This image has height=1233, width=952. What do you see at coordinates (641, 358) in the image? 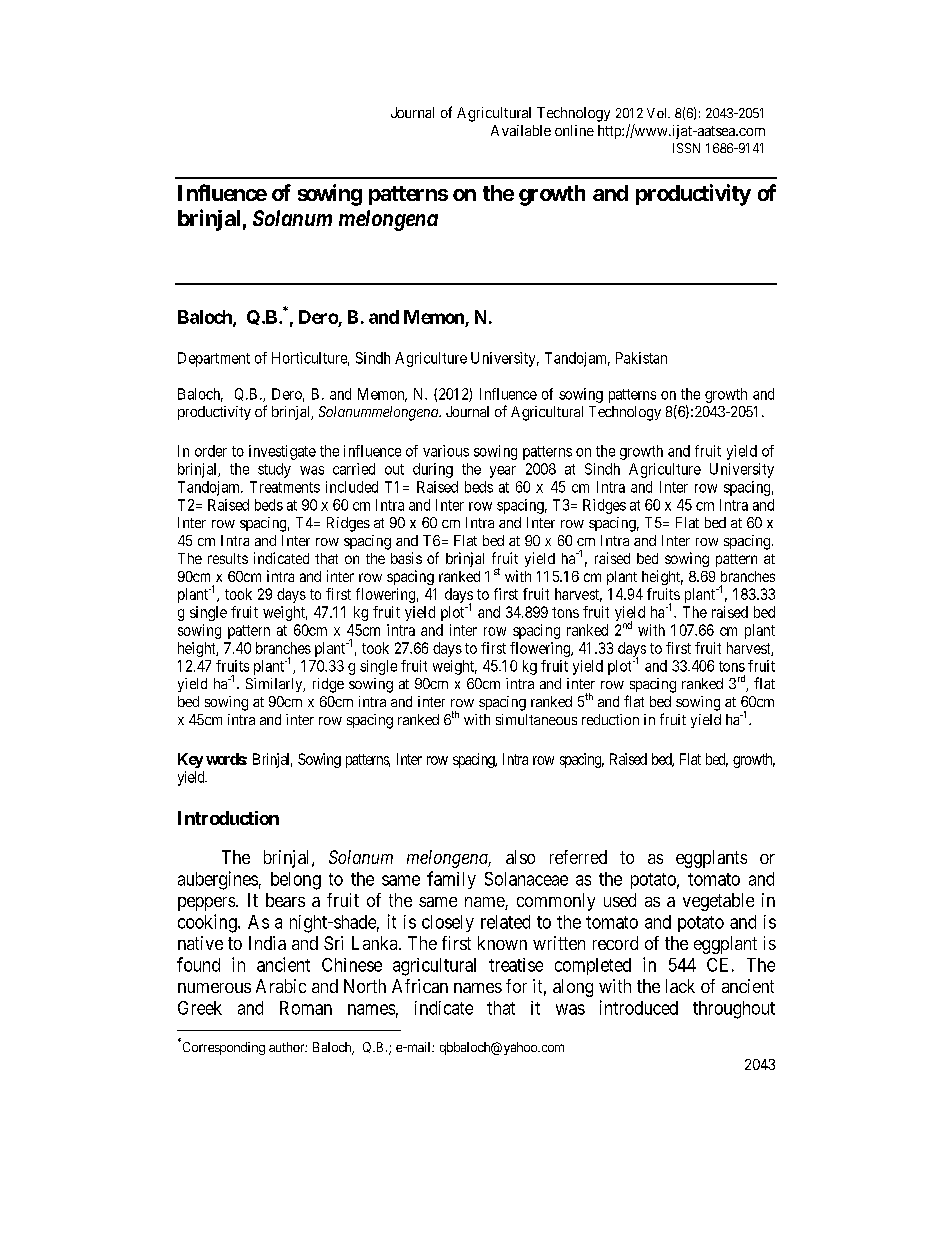
I see `Pakistan` at bounding box center [641, 358].
